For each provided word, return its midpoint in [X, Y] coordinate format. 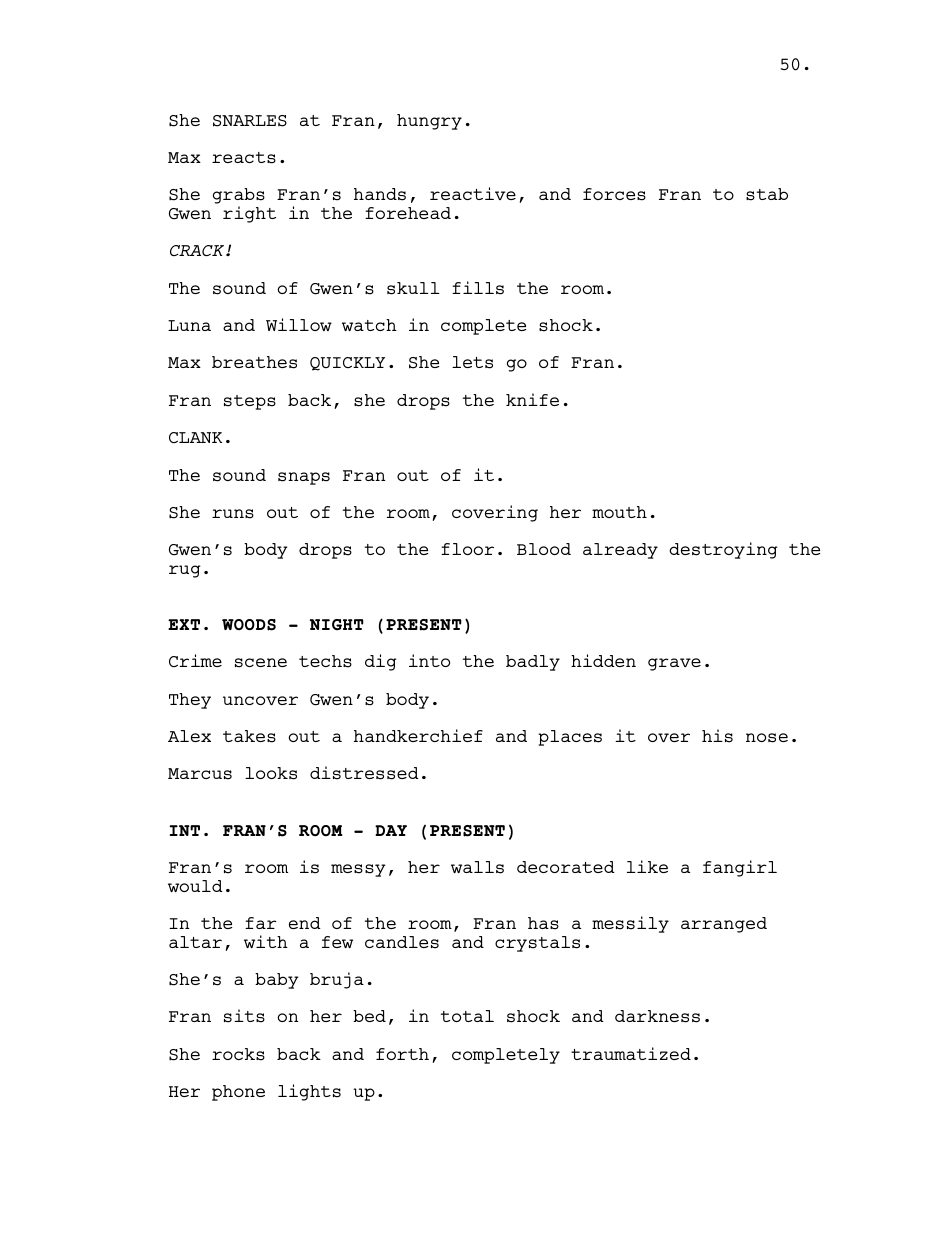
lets [472, 362]
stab [767, 194]
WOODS [249, 625]
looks [271, 773]
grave [674, 664]
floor [467, 549]
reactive [473, 193]
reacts [244, 158]
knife [532, 399]
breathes [254, 362]
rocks [238, 1054]
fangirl [740, 868]
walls [477, 867]
